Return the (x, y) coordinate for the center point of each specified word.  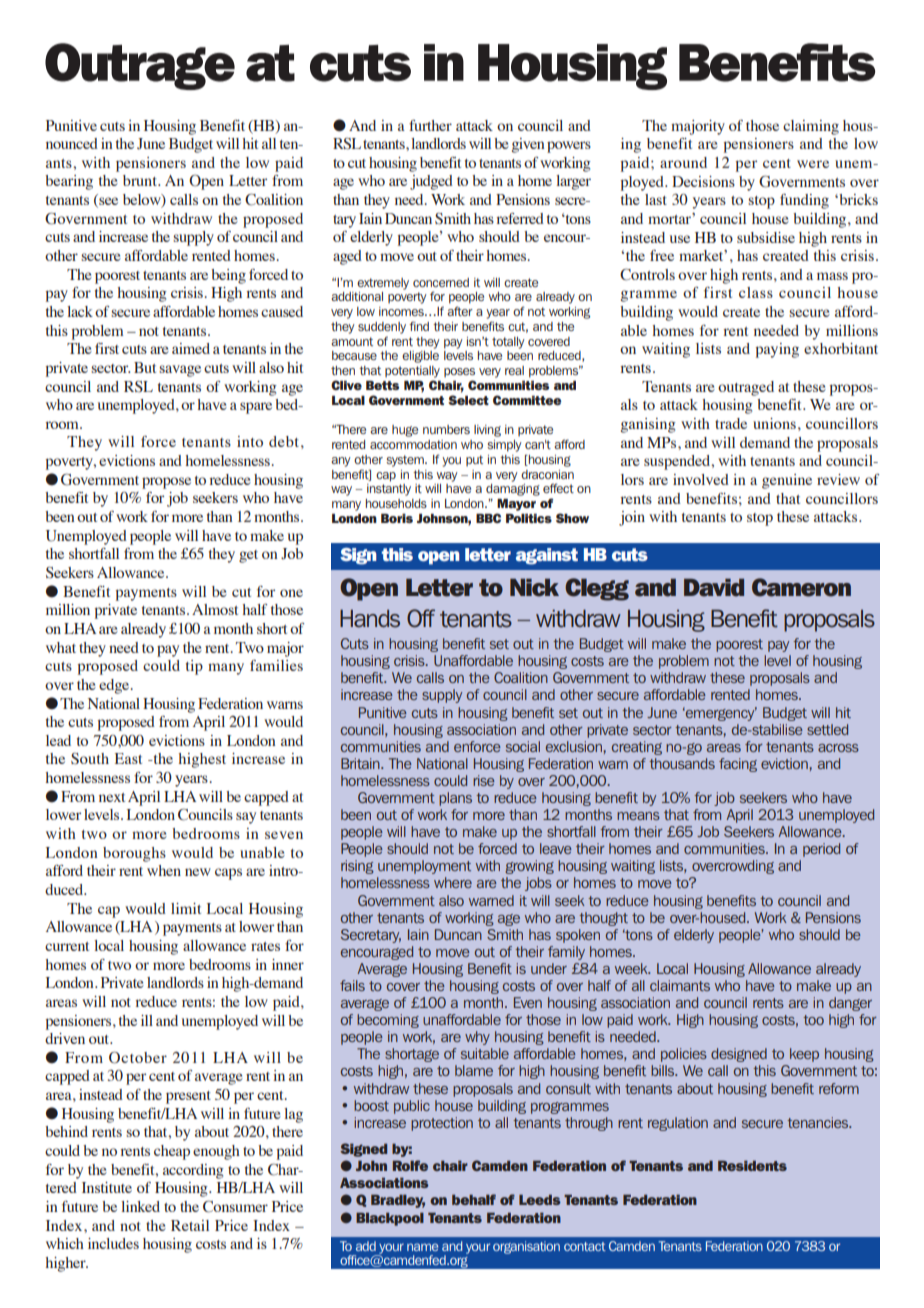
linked (140, 1206)
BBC (488, 518)
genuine (787, 481)
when (164, 870)
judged (431, 182)
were (813, 164)
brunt (141, 180)
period (821, 850)
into (250, 441)
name (422, 1247)
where (453, 882)
